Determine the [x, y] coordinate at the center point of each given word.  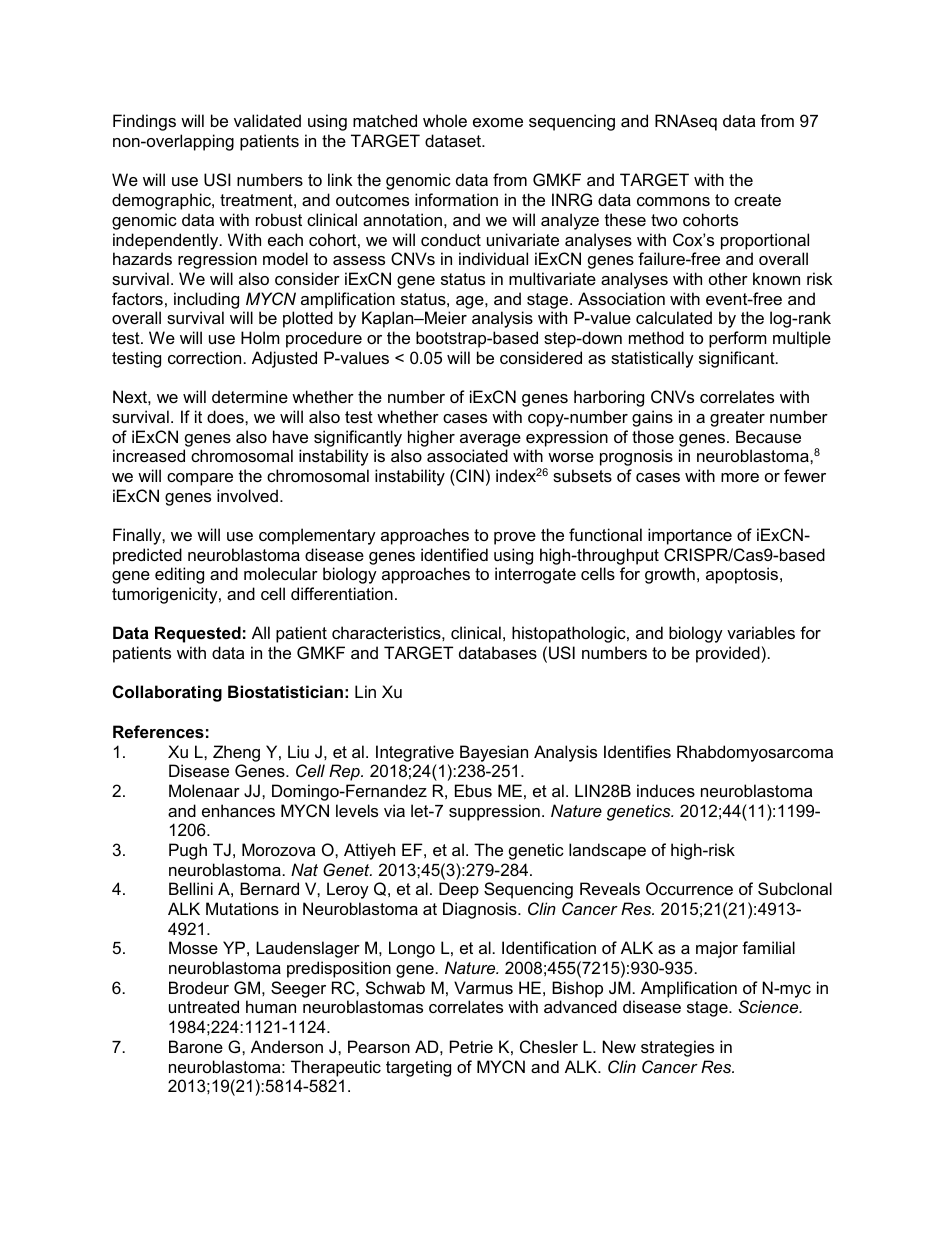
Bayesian [494, 753]
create [757, 200]
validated [267, 120]
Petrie [471, 1046]
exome [498, 122]
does [226, 416]
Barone [196, 1046]
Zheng [236, 753]
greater [737, 419]
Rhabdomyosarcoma [755, 753]
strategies [677, 1048]
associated [467, 455]
